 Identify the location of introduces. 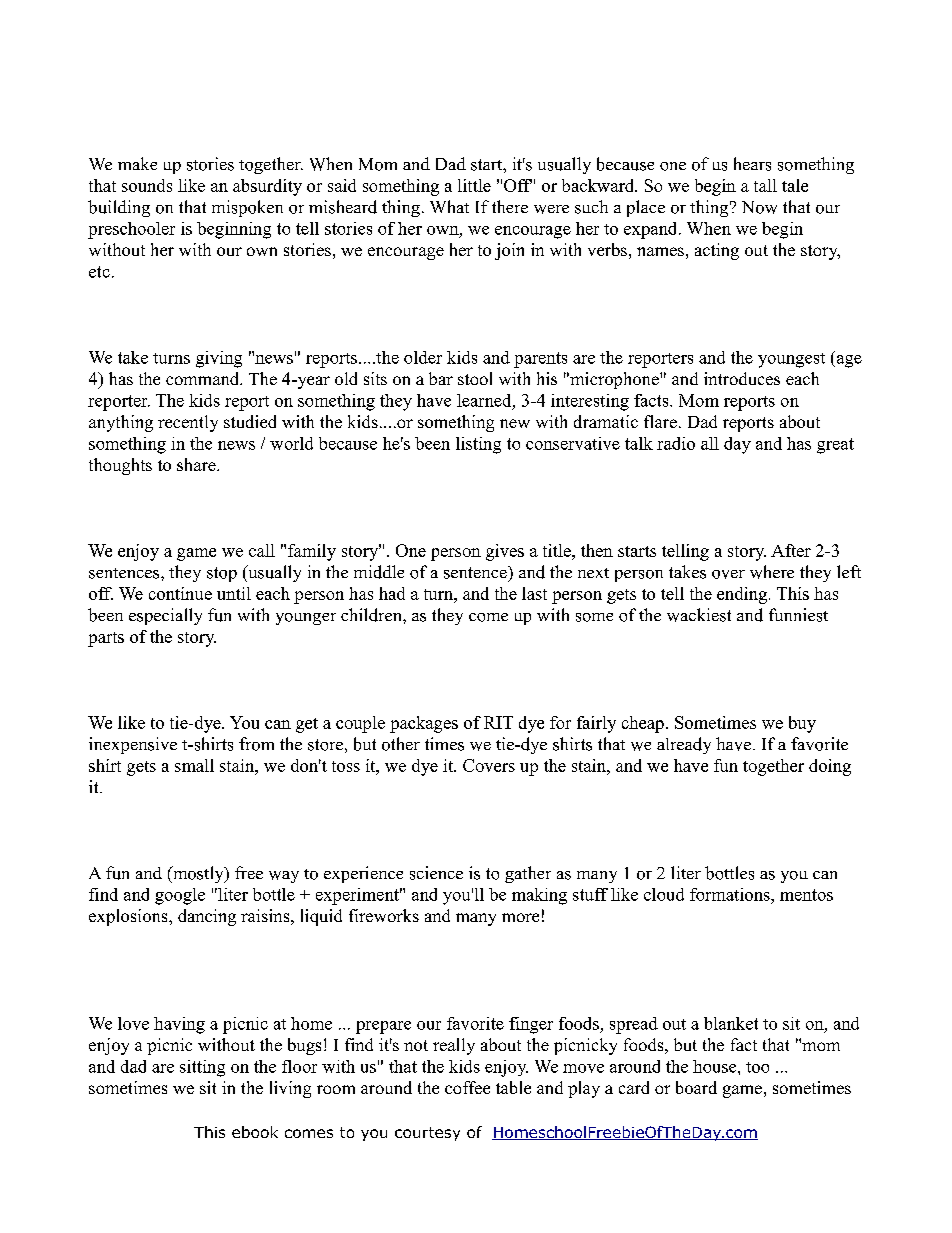
(742, 378).
